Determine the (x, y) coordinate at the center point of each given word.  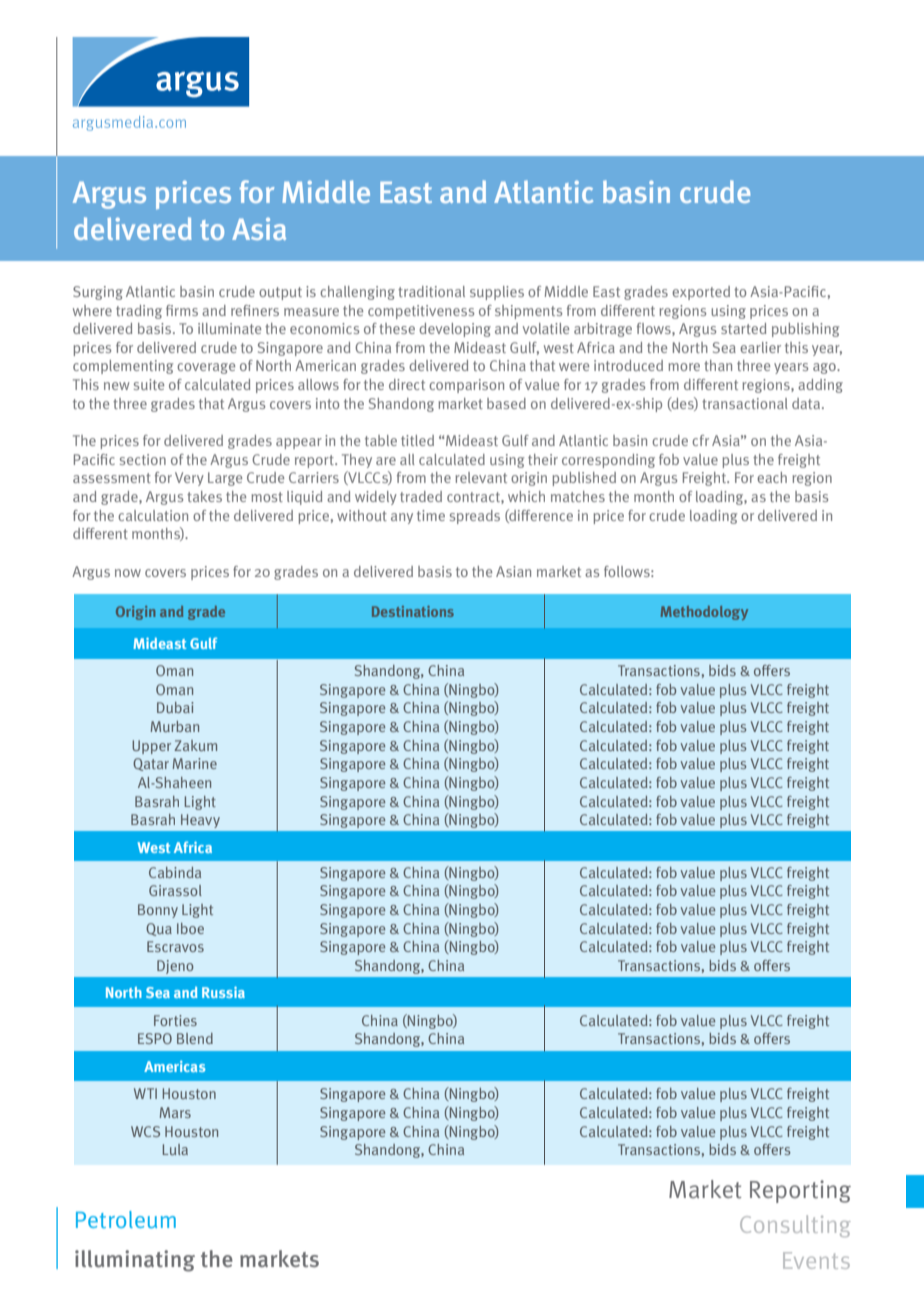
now (128, 573)
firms (182, 310)
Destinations (413, 611)
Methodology (704, 613)
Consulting (795, 1226)
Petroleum (126, 1219)
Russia (223, 992)
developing (455, 330)
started (743, 328)
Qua (159, 929)
